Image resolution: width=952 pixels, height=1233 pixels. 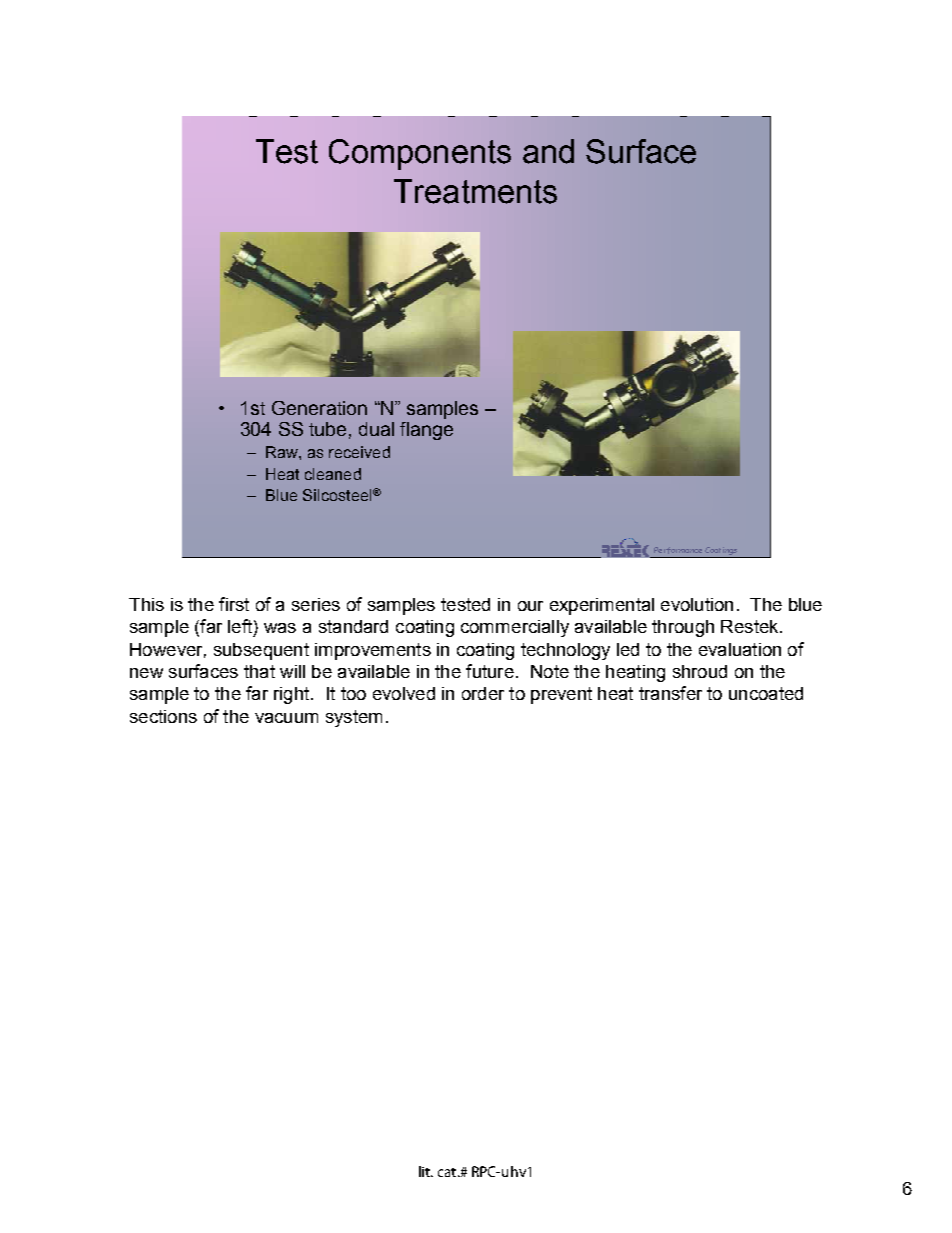 I want to click on cleaned, so click(x=333, y=474).
